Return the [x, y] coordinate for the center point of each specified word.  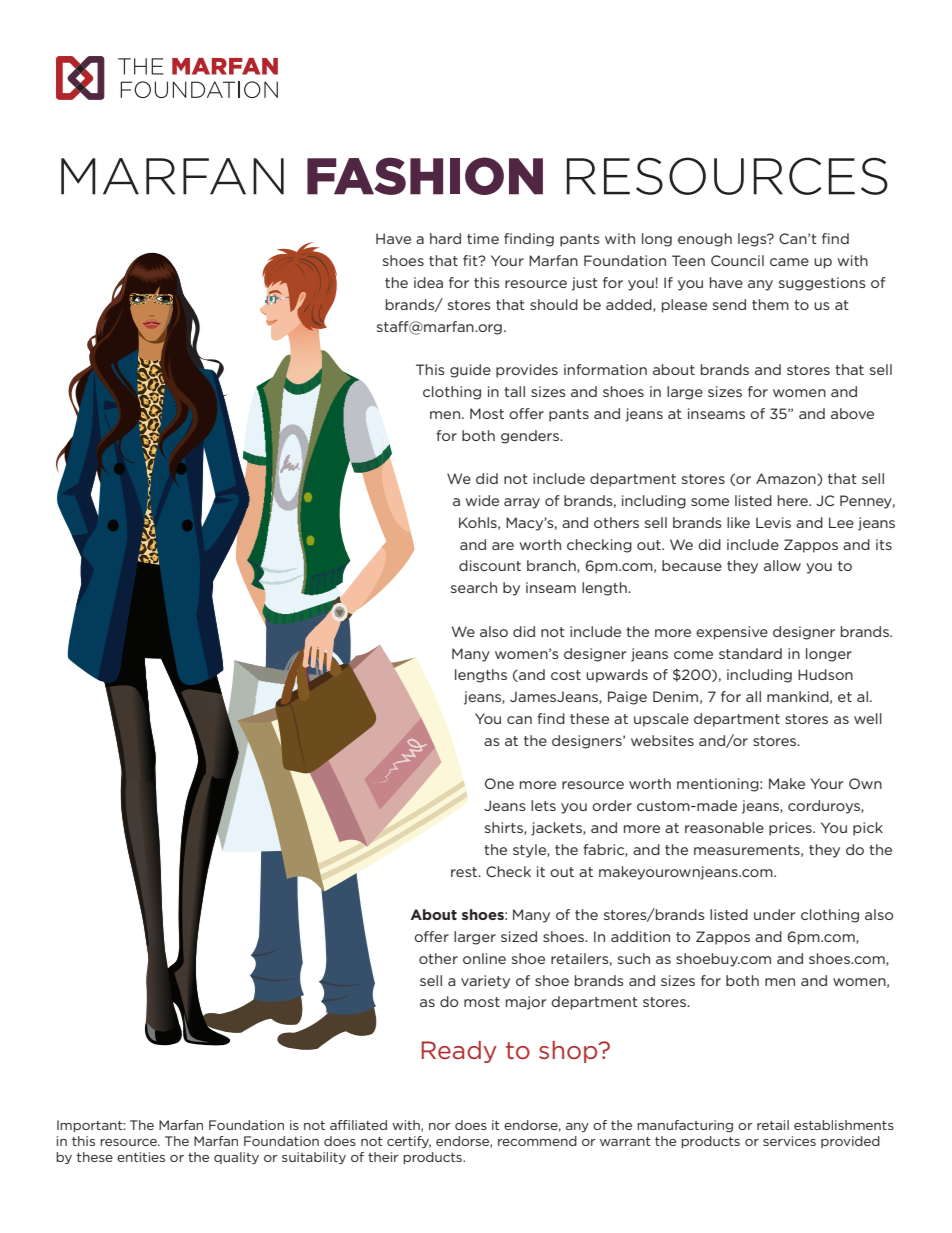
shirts [505, 828]
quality [236, 1158]
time [483, 238]
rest [465, 872]
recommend [537, 1141]
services [789, 1141]
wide [482, 500]
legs [753, 240]
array [522, 503]
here [794, 500]
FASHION [425, 176]
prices [791, 829]
